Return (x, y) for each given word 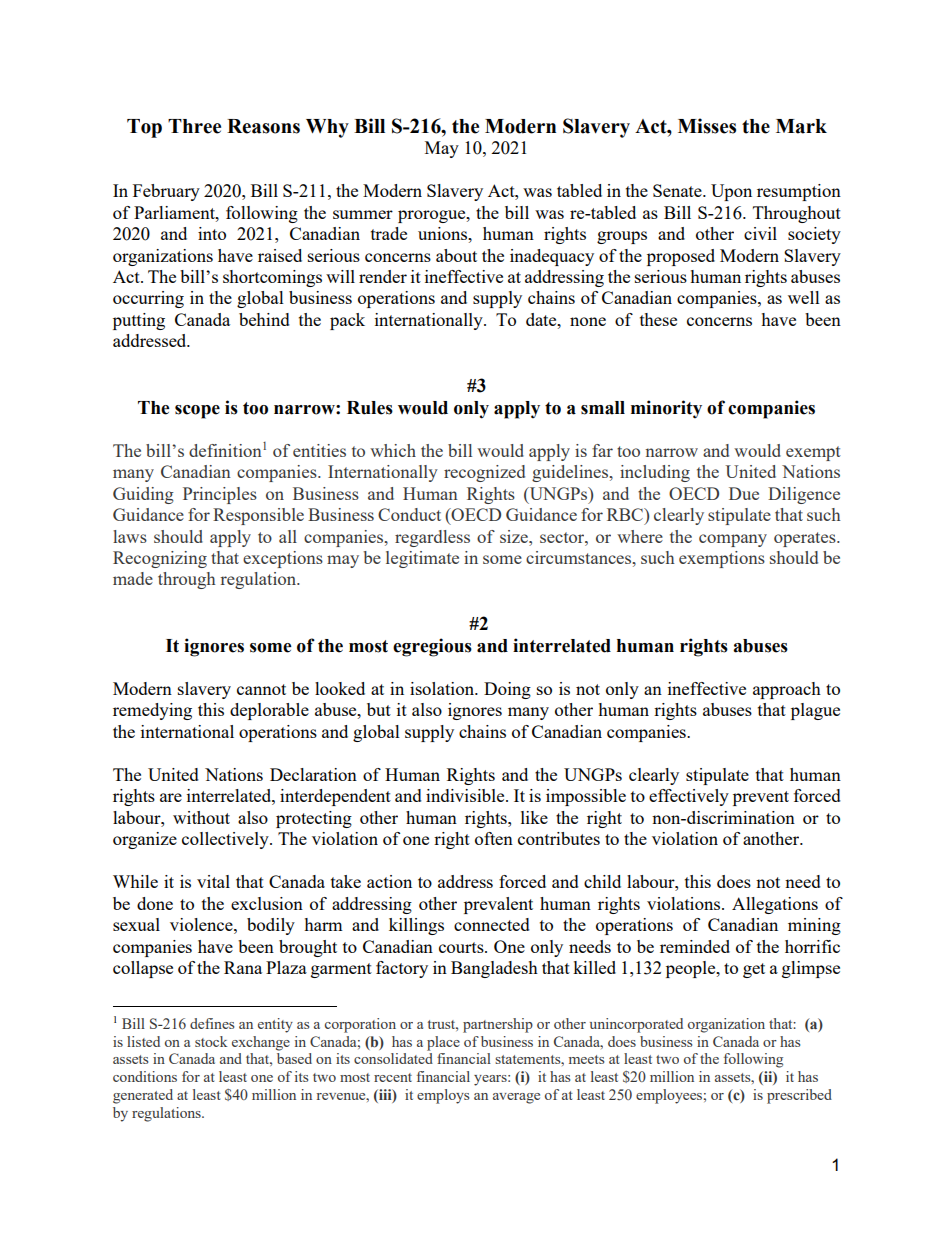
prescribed (799, 1096)
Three (194, 126)
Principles (220, 495)
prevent (761, 798)
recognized (484, 473)
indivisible (466, 795)
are (171, 797)
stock (211, 1041)
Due (744, 493)
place (443, 1043)
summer (363, 214)
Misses (707, 126)
